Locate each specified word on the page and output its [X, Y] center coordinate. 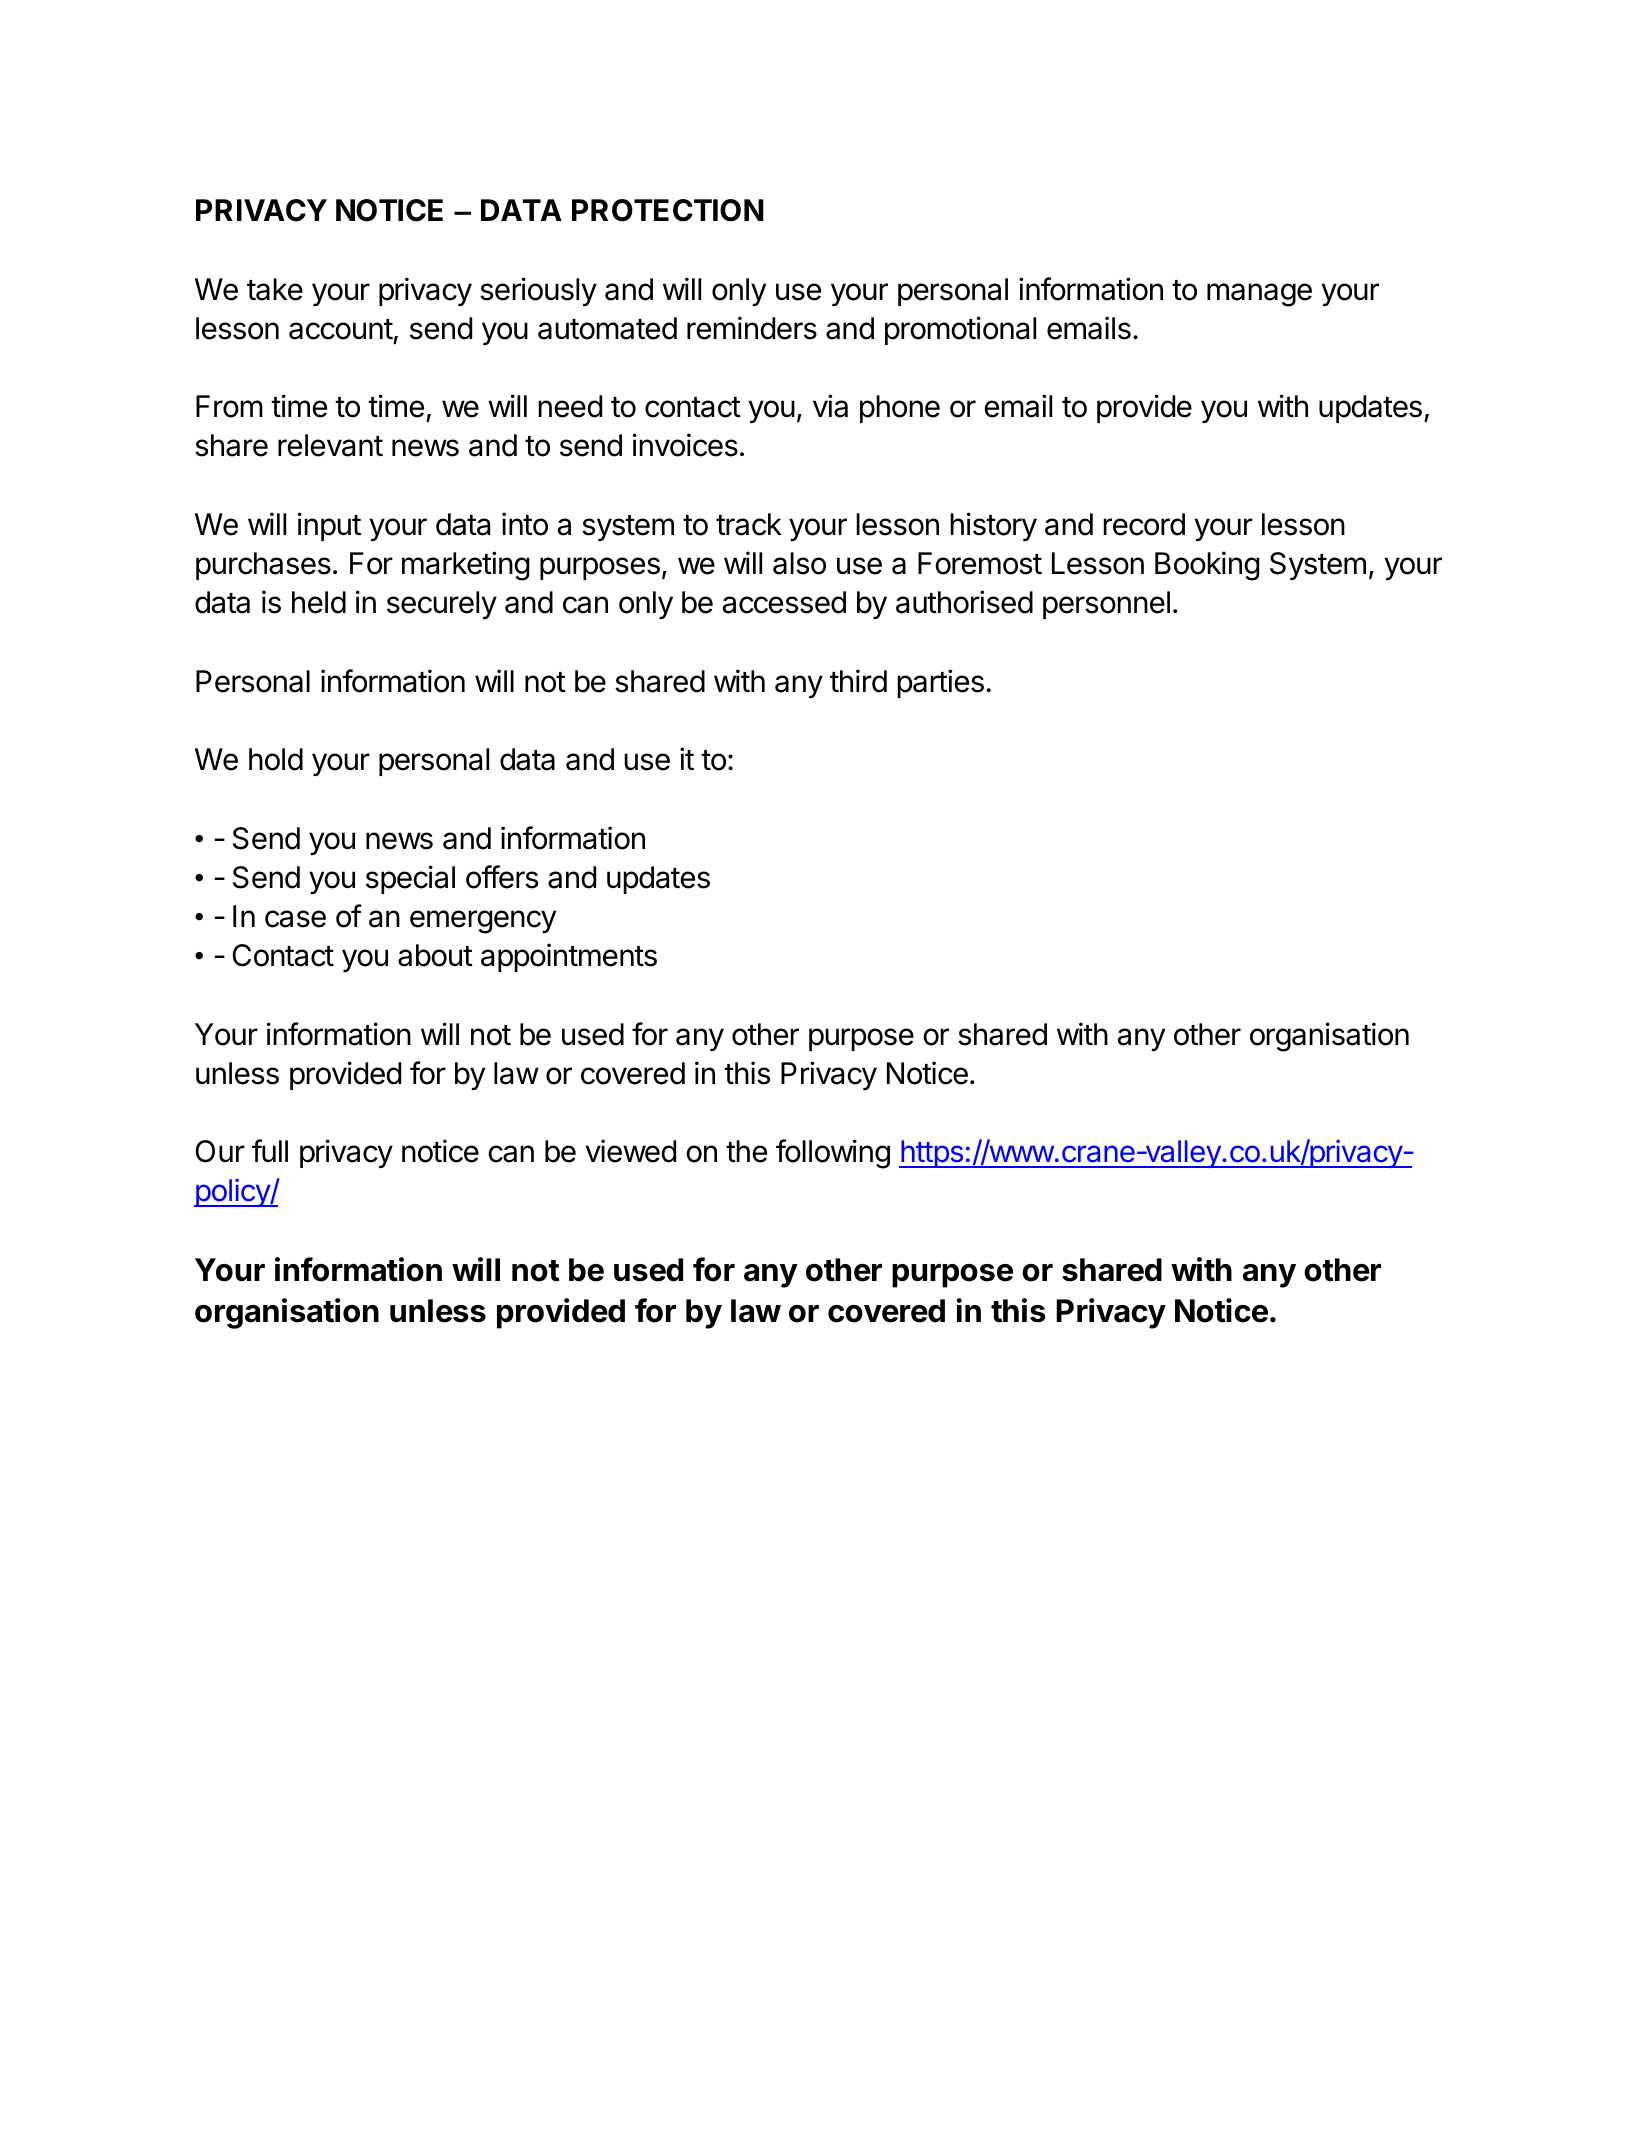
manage [1259, 295]
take [275, 289]
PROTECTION [668, 210]
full [270, 1150]
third [858, 681]
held [319, 602]
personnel [1106, 605]
